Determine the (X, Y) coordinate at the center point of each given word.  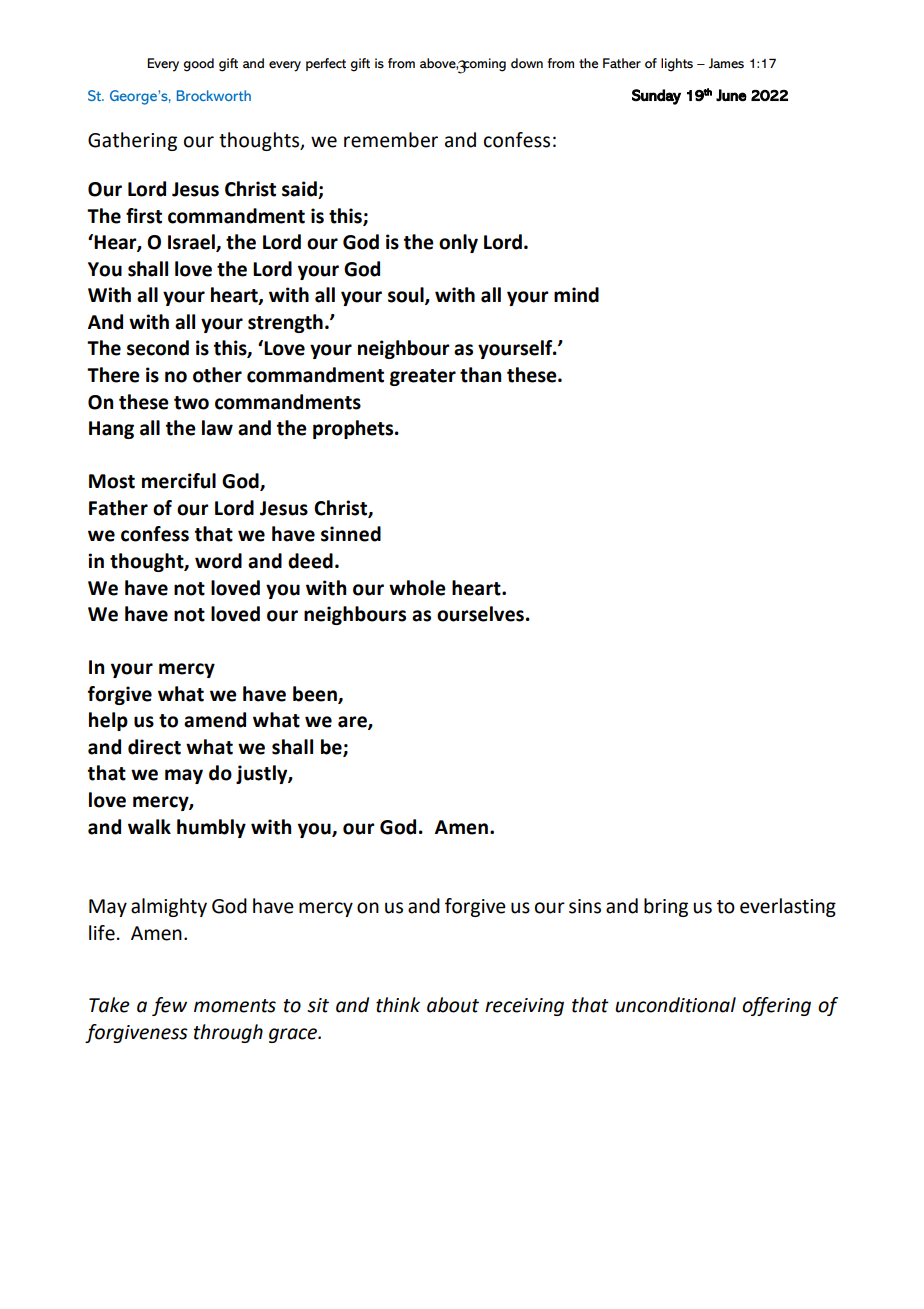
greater (423, 377)
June (731, 95)
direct (154, 747)
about (453, 1005)
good (199, 65)
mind (576, 295)
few (169, 1006)
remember (391, 140)
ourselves (480, 614)
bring (666, 907)
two (191, 403)
